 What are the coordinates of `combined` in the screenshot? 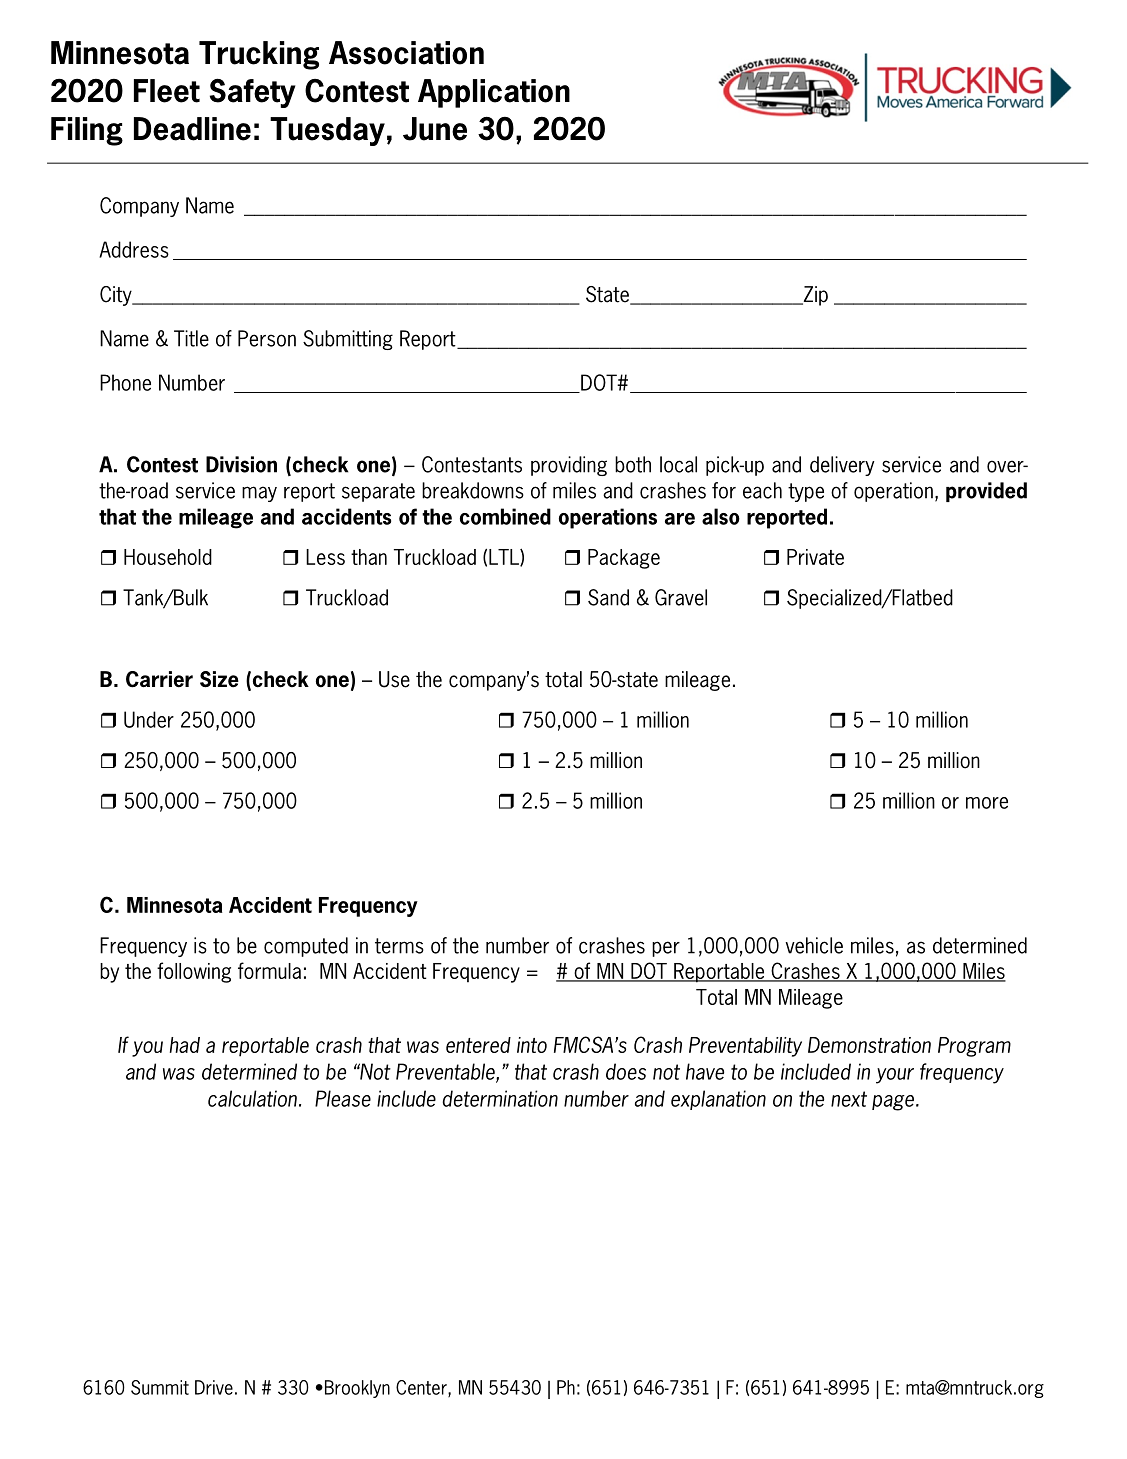 It's located at (505, 516).
